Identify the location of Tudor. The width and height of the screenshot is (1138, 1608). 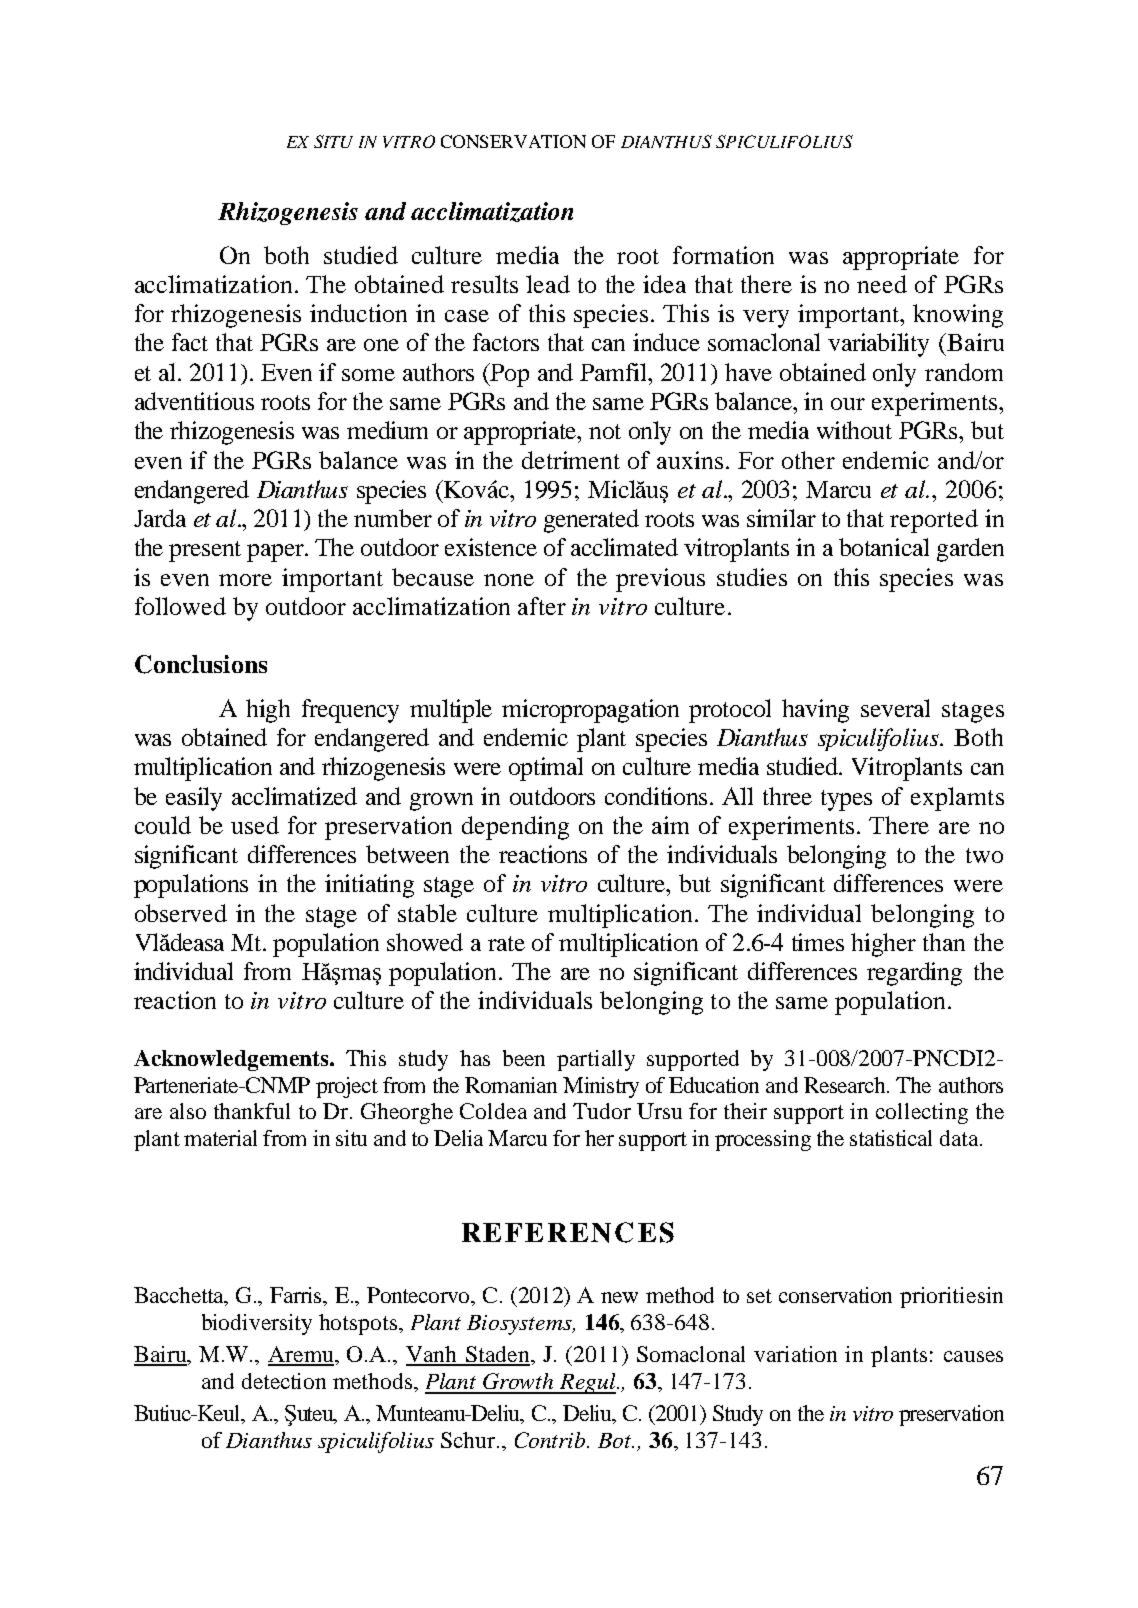
(602, 1111).
